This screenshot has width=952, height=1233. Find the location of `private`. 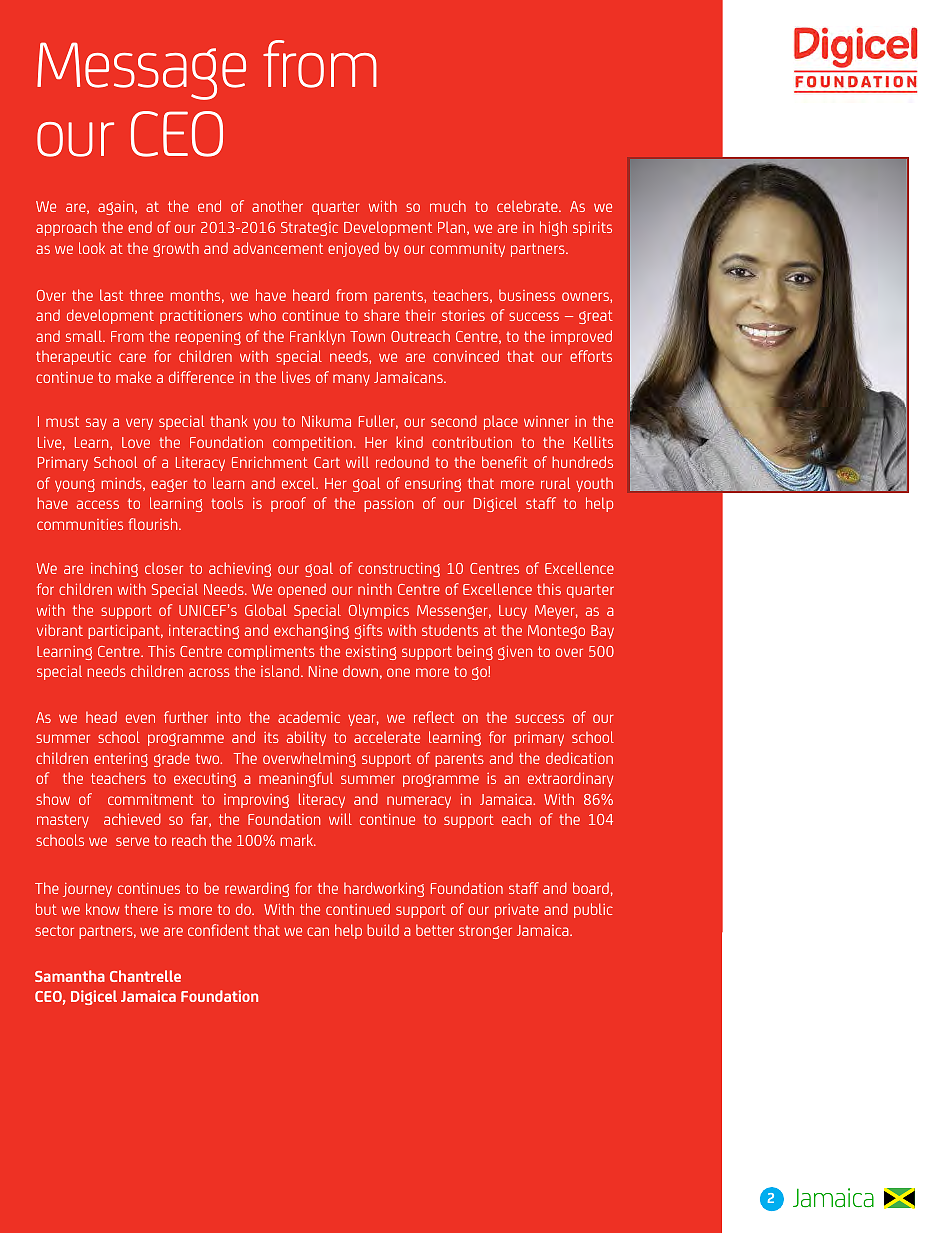

private is located at coordinates (517, 911).
